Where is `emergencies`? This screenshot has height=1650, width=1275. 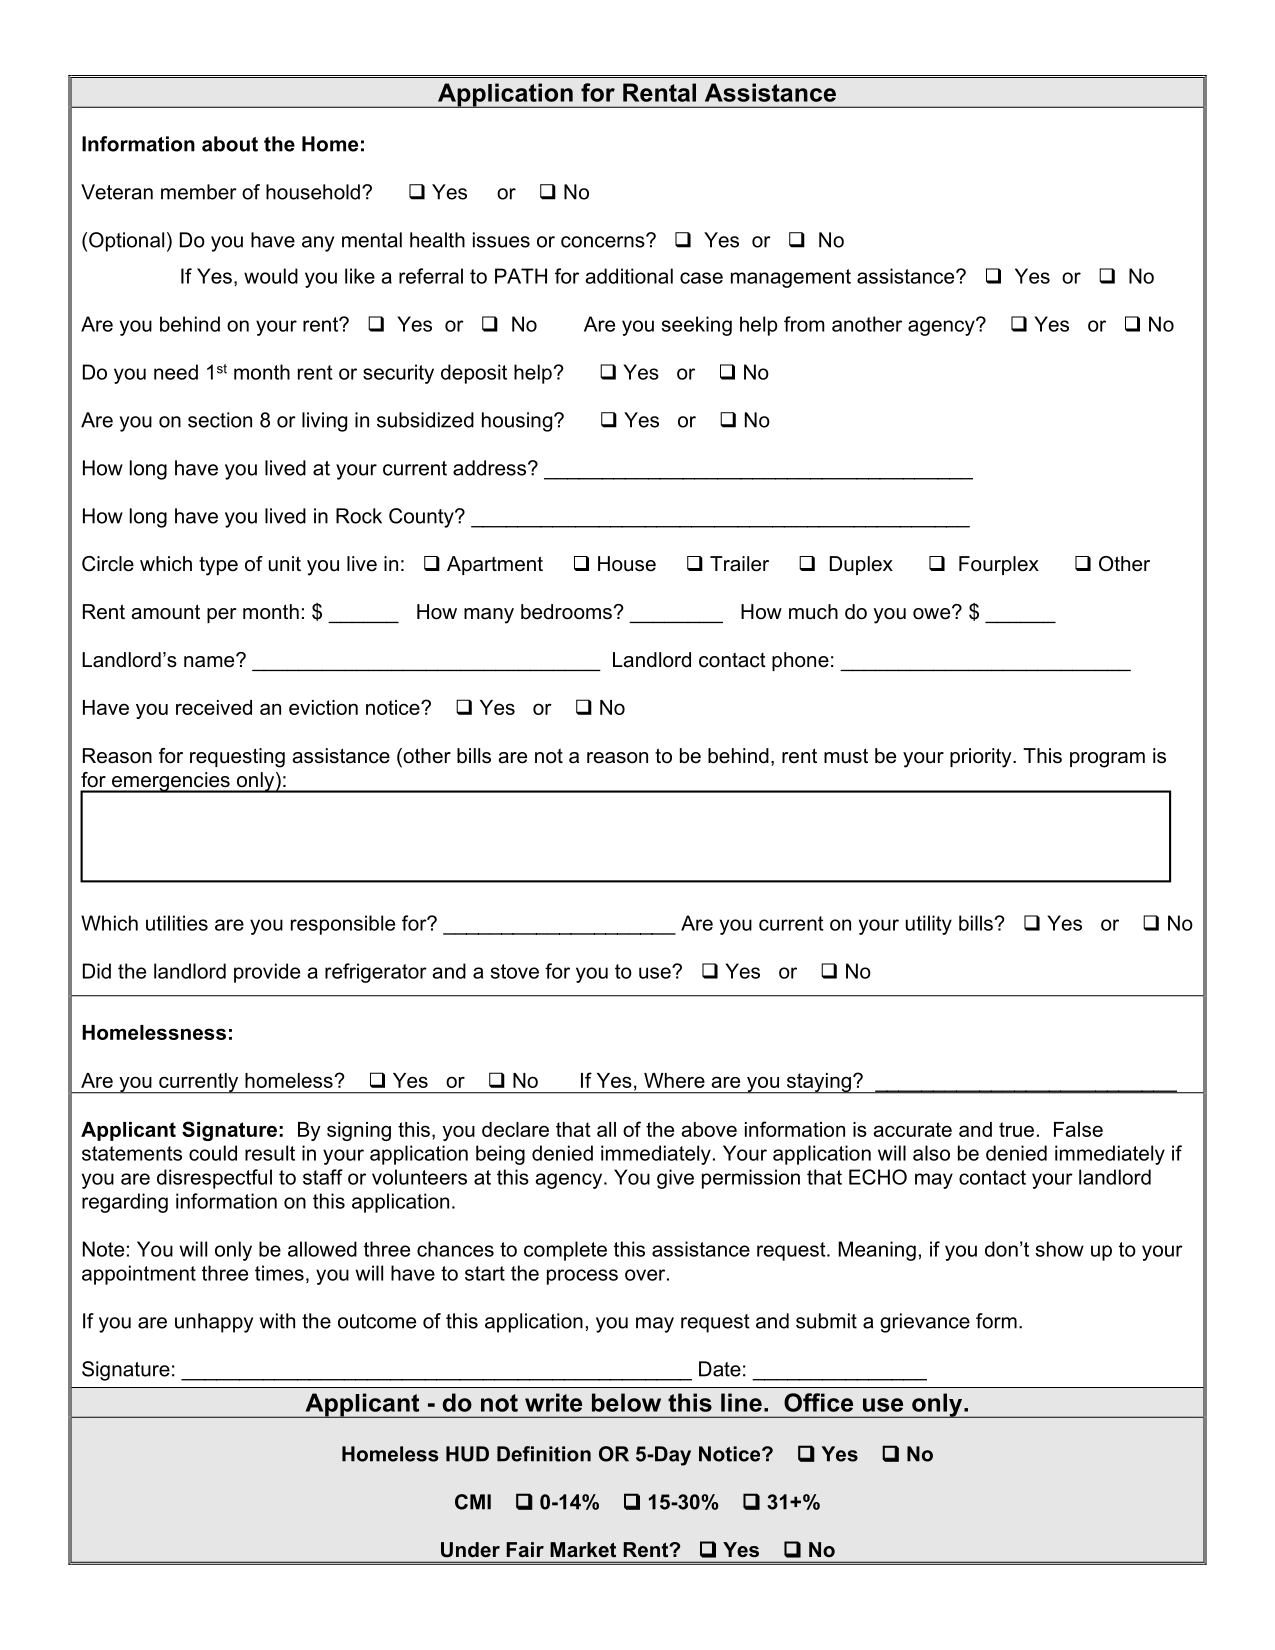
emergencies is located at coordinates (170, 782).
